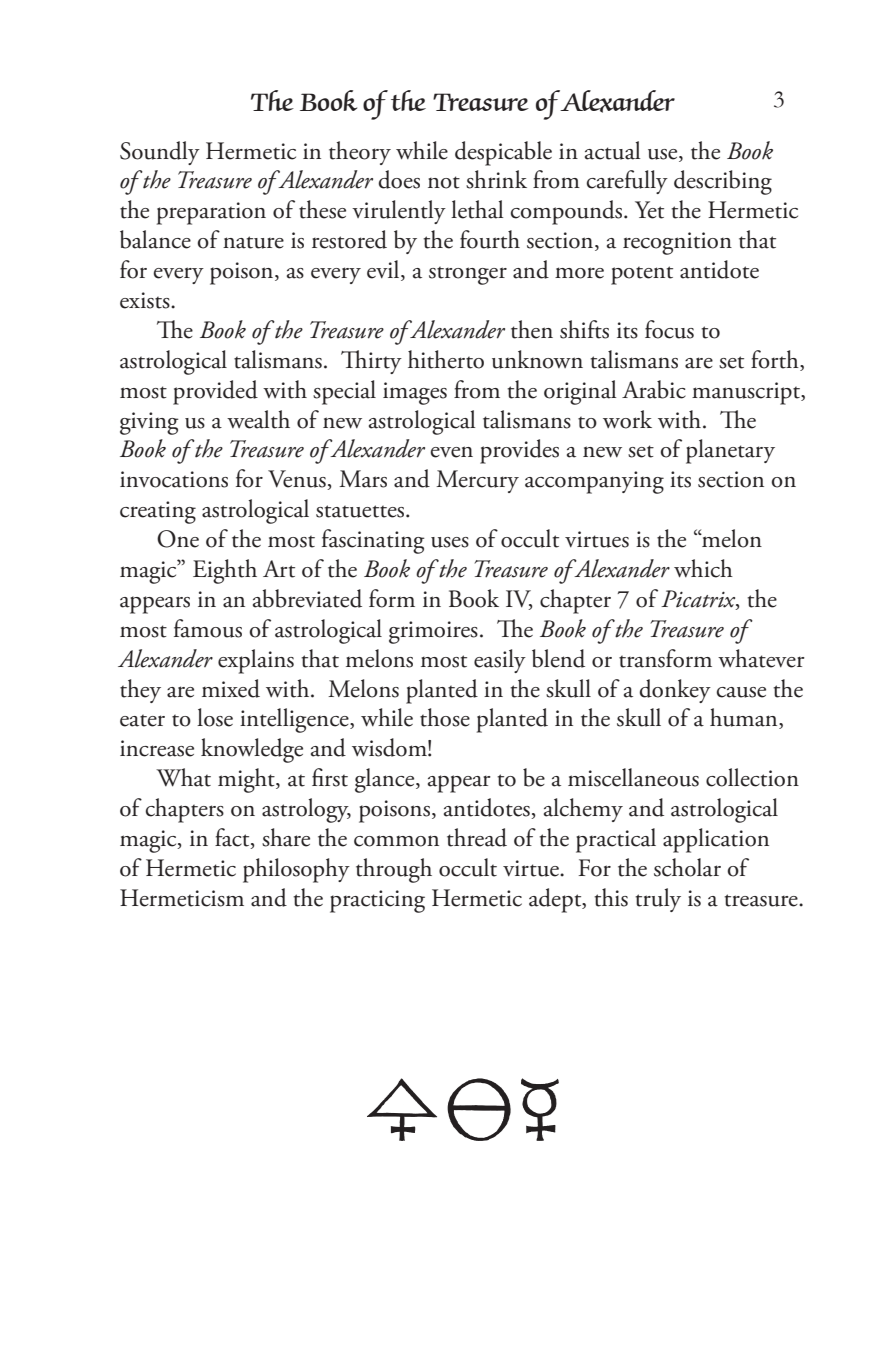 The width and height of the screenshot is (896, 1345). Describe the element at coordinates (178, 539) in the screenshot. I see `One` at that location.
